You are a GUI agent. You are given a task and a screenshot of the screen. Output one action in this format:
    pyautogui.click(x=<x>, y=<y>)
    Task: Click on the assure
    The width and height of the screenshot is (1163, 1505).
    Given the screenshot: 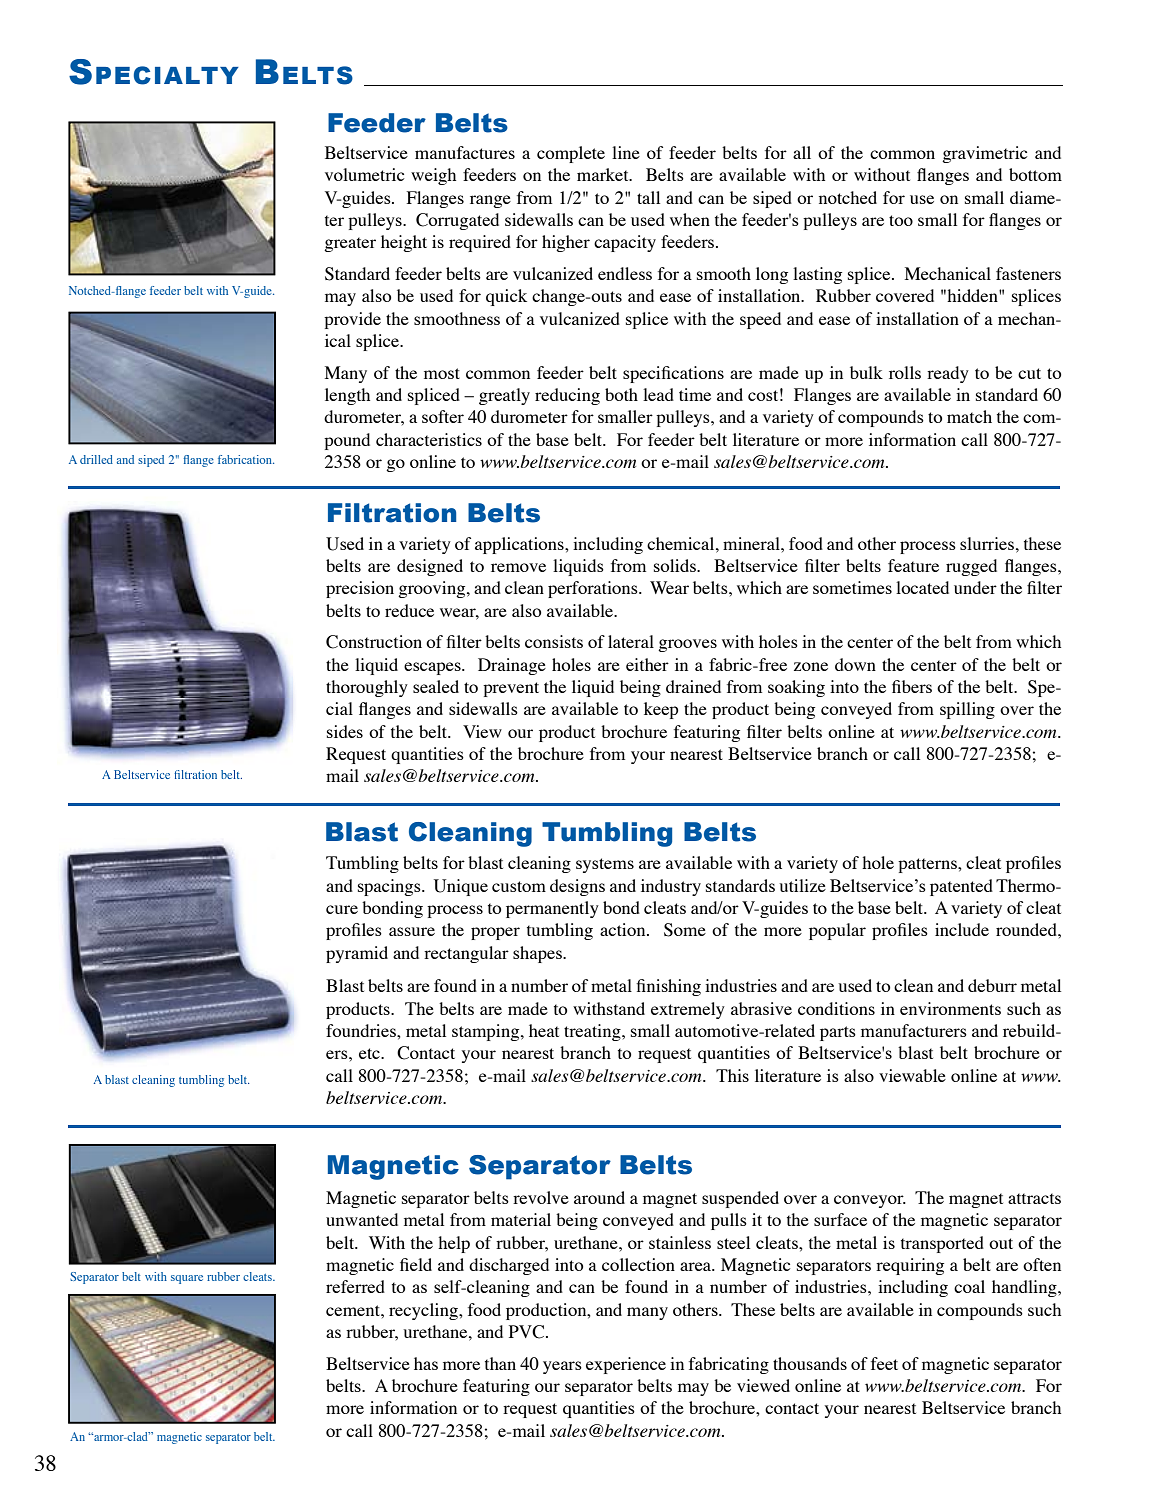 What is the action you would take?
    pyautogui.click(x=412, y=931)
